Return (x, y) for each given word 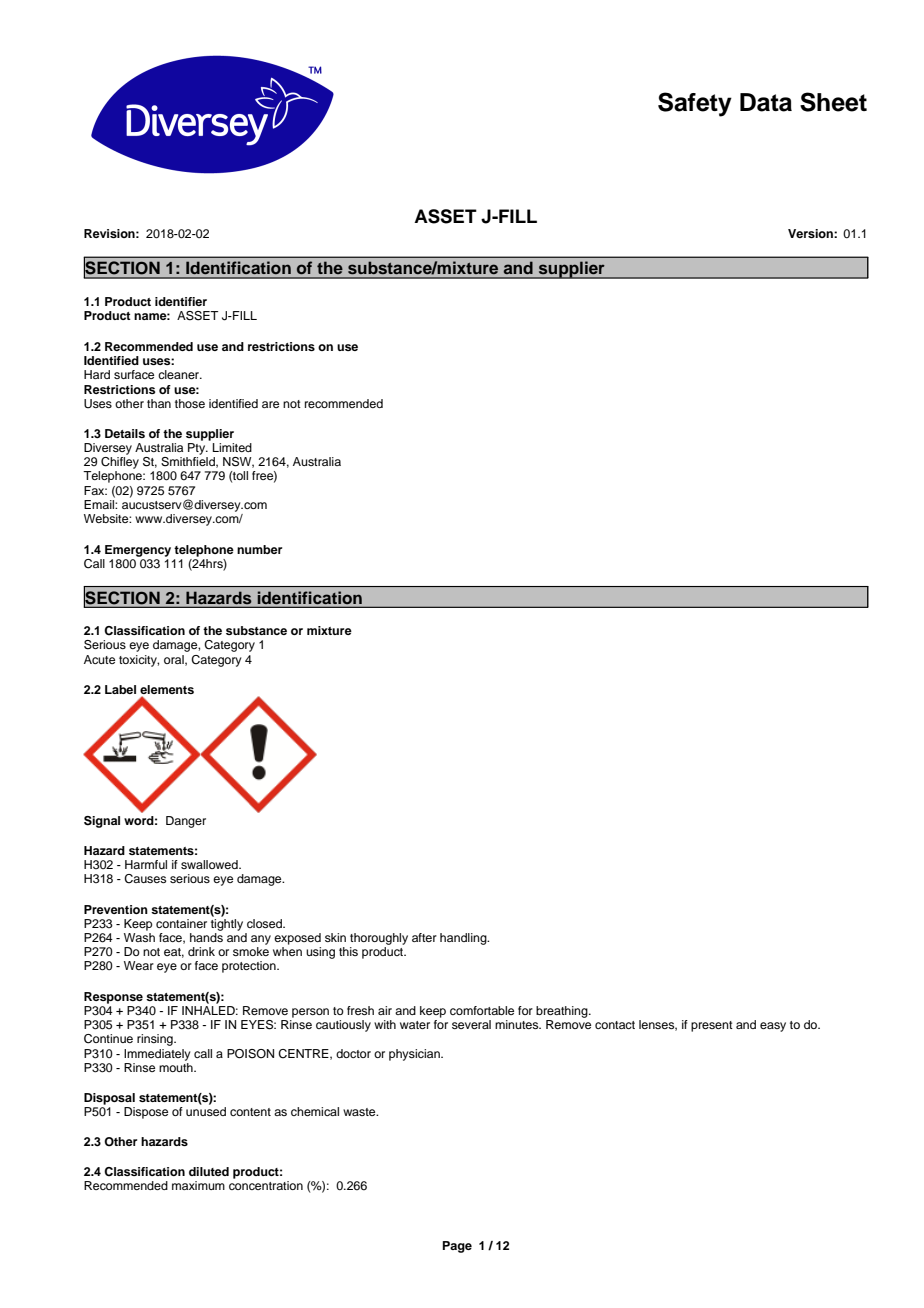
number (259, 549)
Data (766, 102)
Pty (198, 447)
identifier (181, 301)
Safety (695, 104)
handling (464, 939)
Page (457, 1247)
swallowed (210, 864)
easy (773, 1027)
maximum (198, 1185)
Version (811, 233)
